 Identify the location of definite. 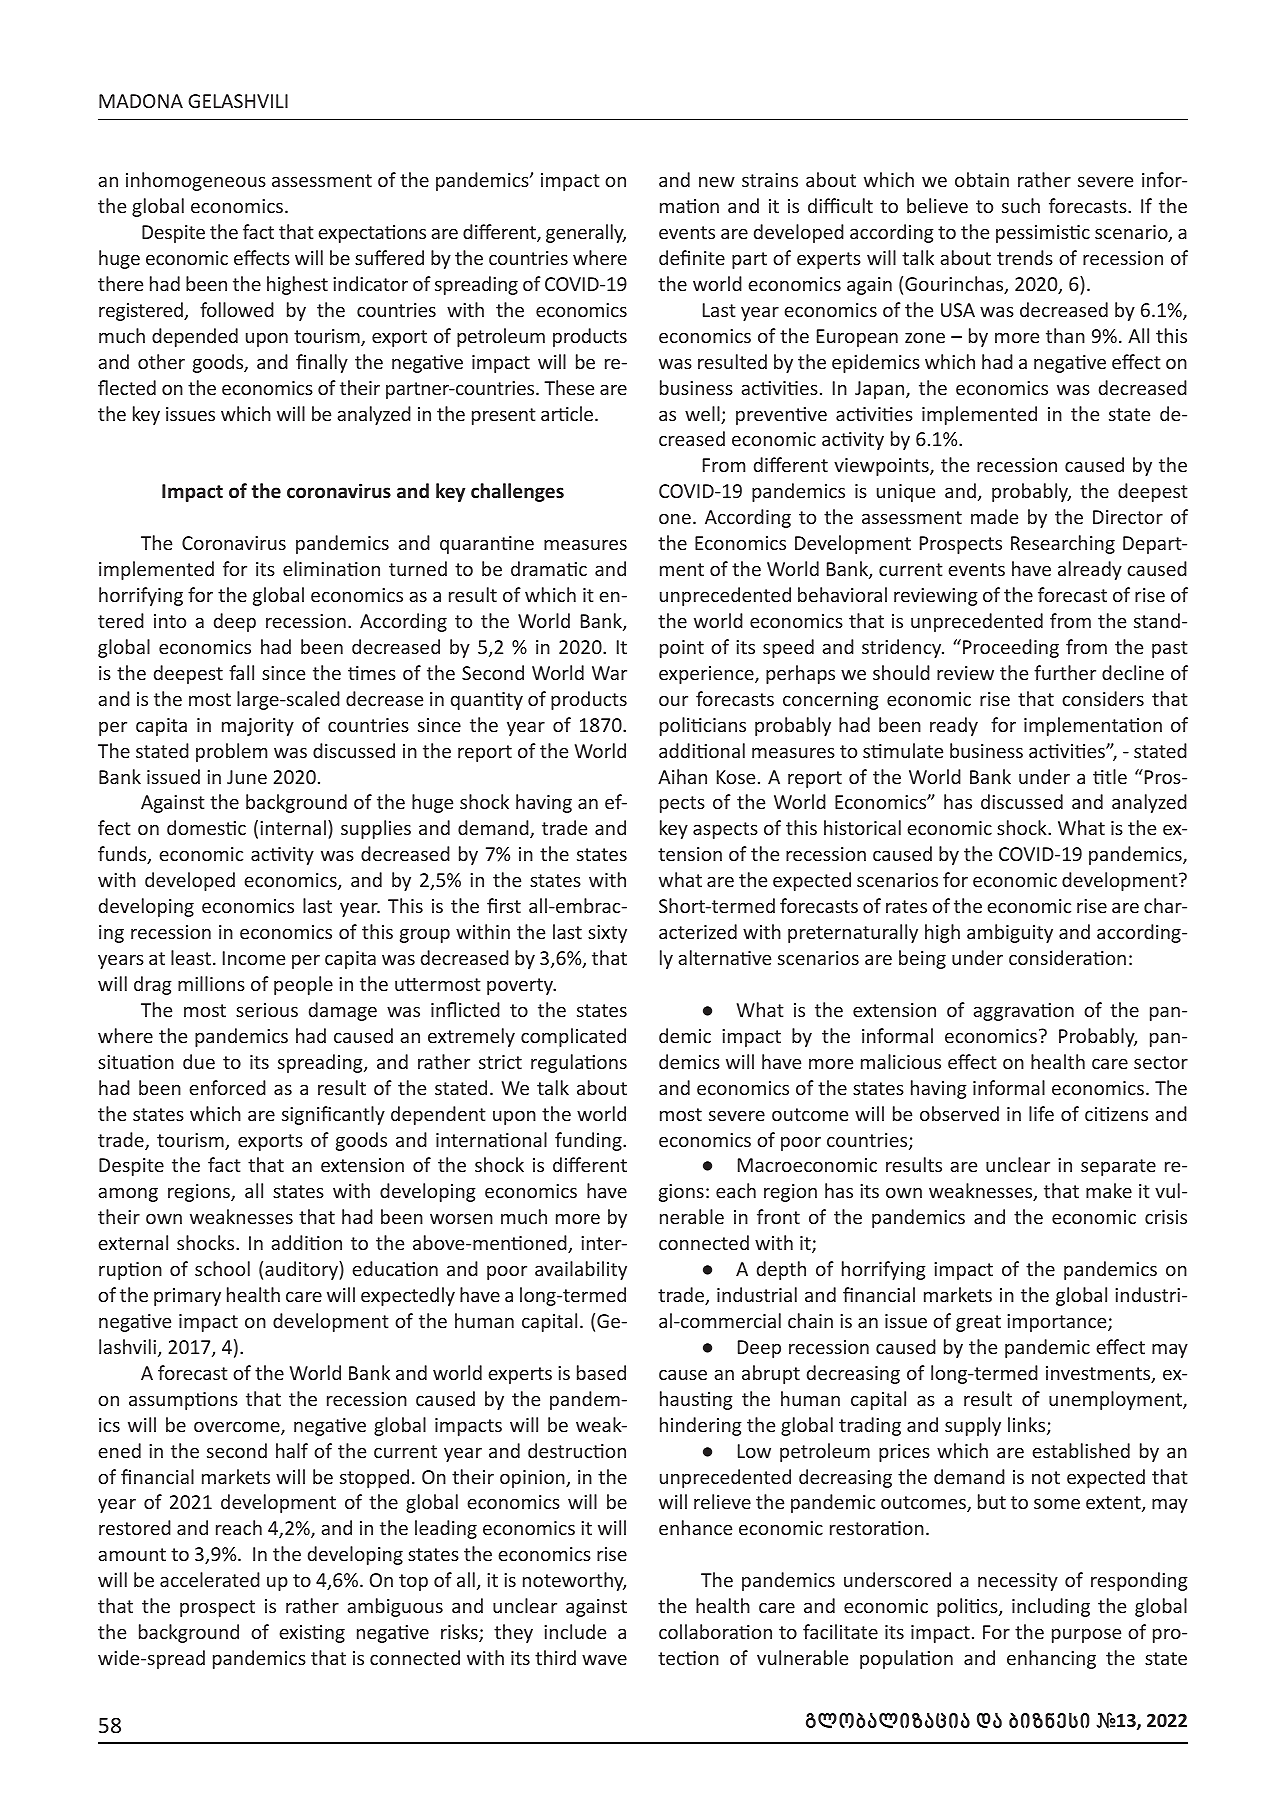
(692, 257).
